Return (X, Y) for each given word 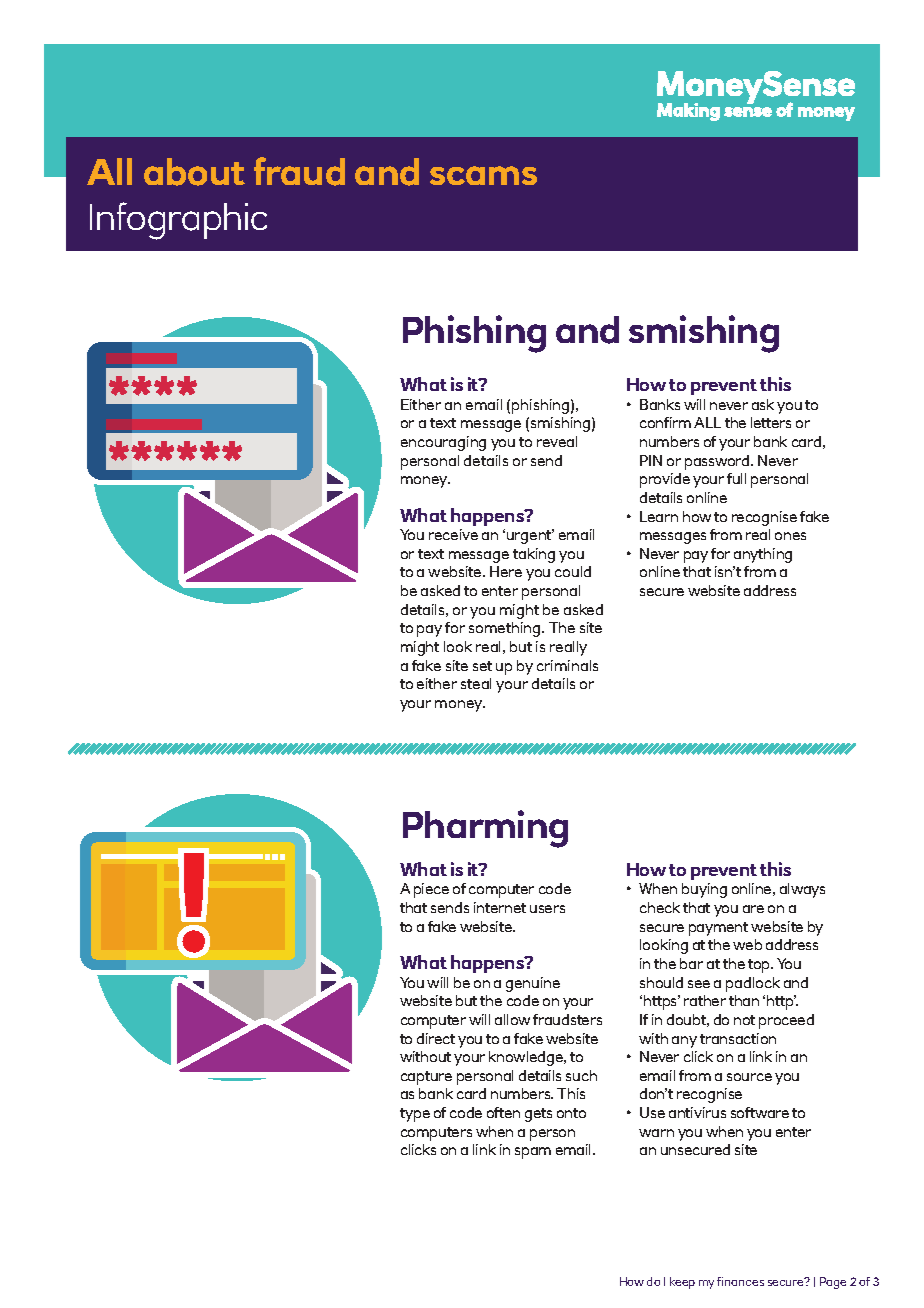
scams (483, 175)
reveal (557, 441)
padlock (753, 984)
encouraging (443, 443)
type (415, 1115)
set (482, 666)
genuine (533, 984)
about (194, 172)
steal (476, 683)
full (736, 478)
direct (436, 1038)
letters (771, 422)
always (802, 890)
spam (533, 1153)
